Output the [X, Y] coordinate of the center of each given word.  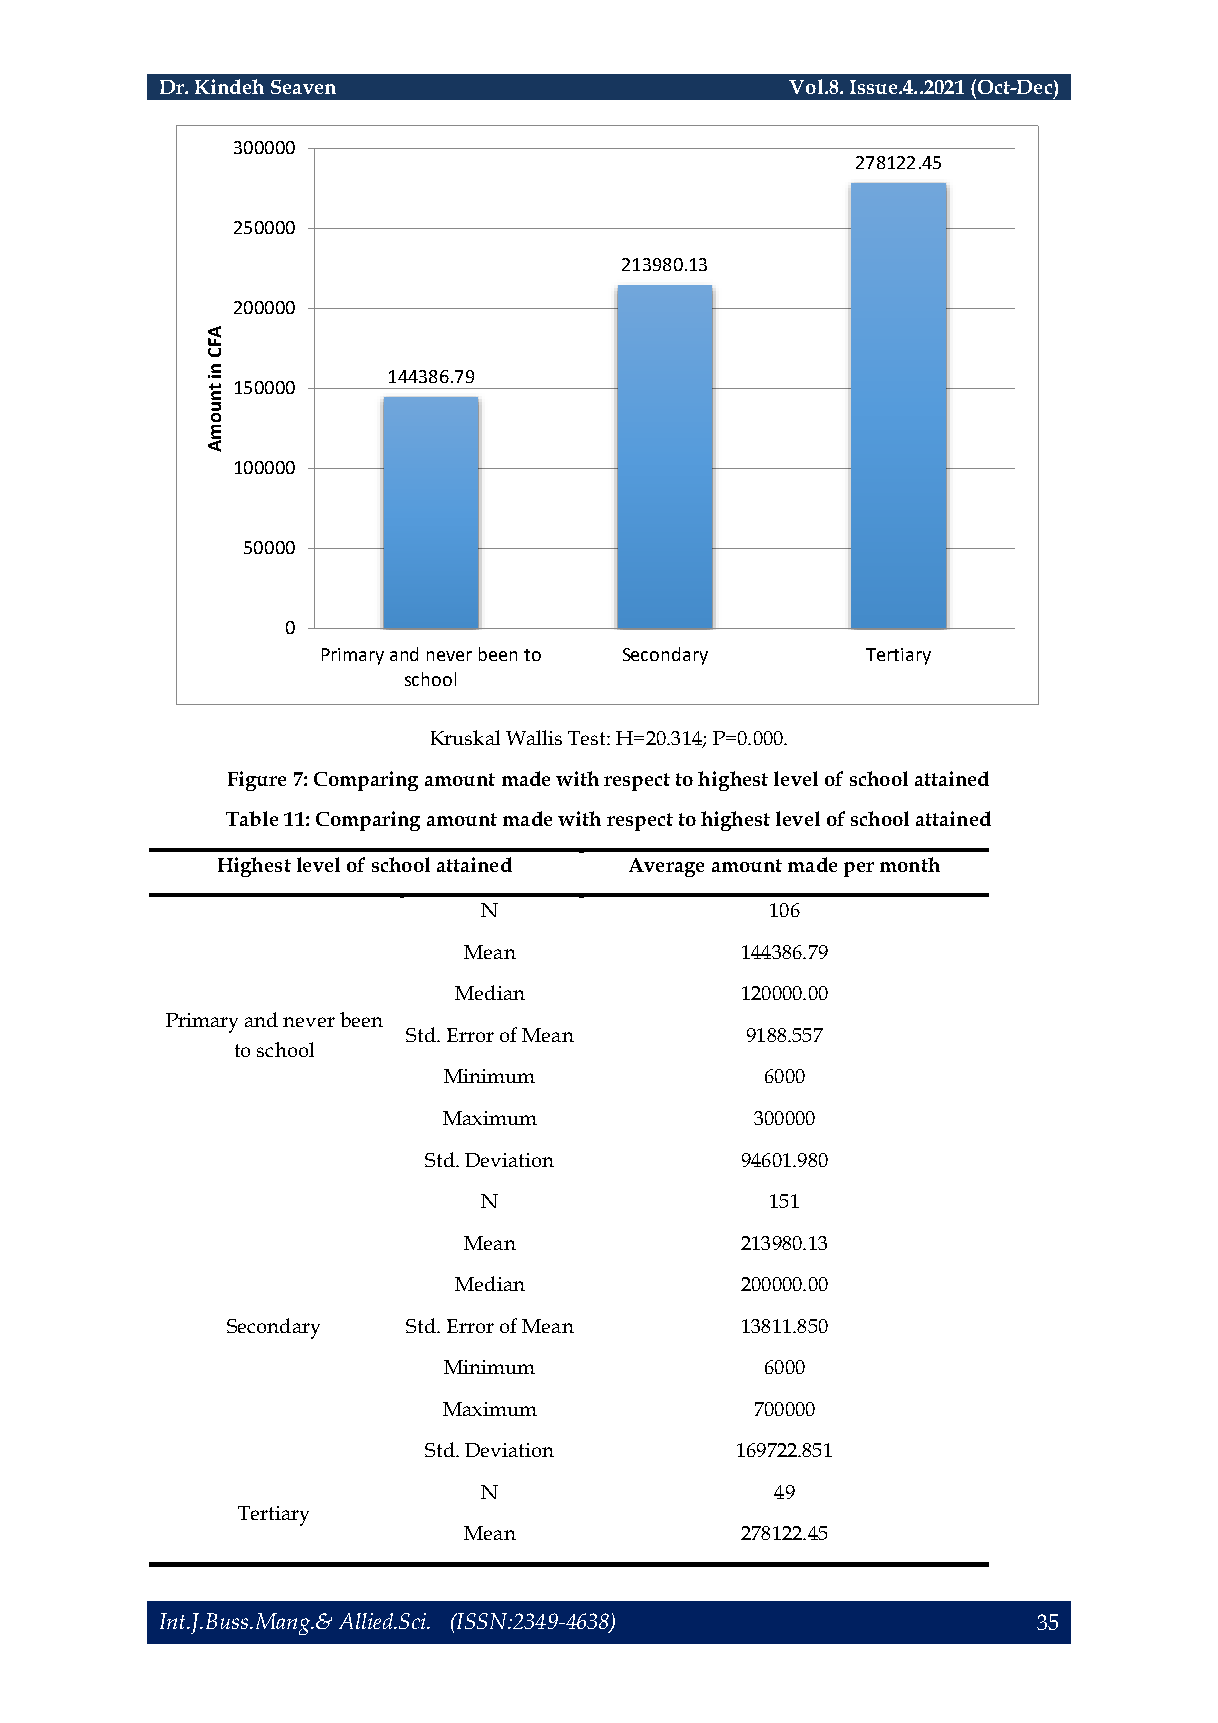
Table [252, 818]
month [910, 864]
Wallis [534, 737]
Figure [257, 781]
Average [666, 867]
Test [588, 738]
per [859, 869]
